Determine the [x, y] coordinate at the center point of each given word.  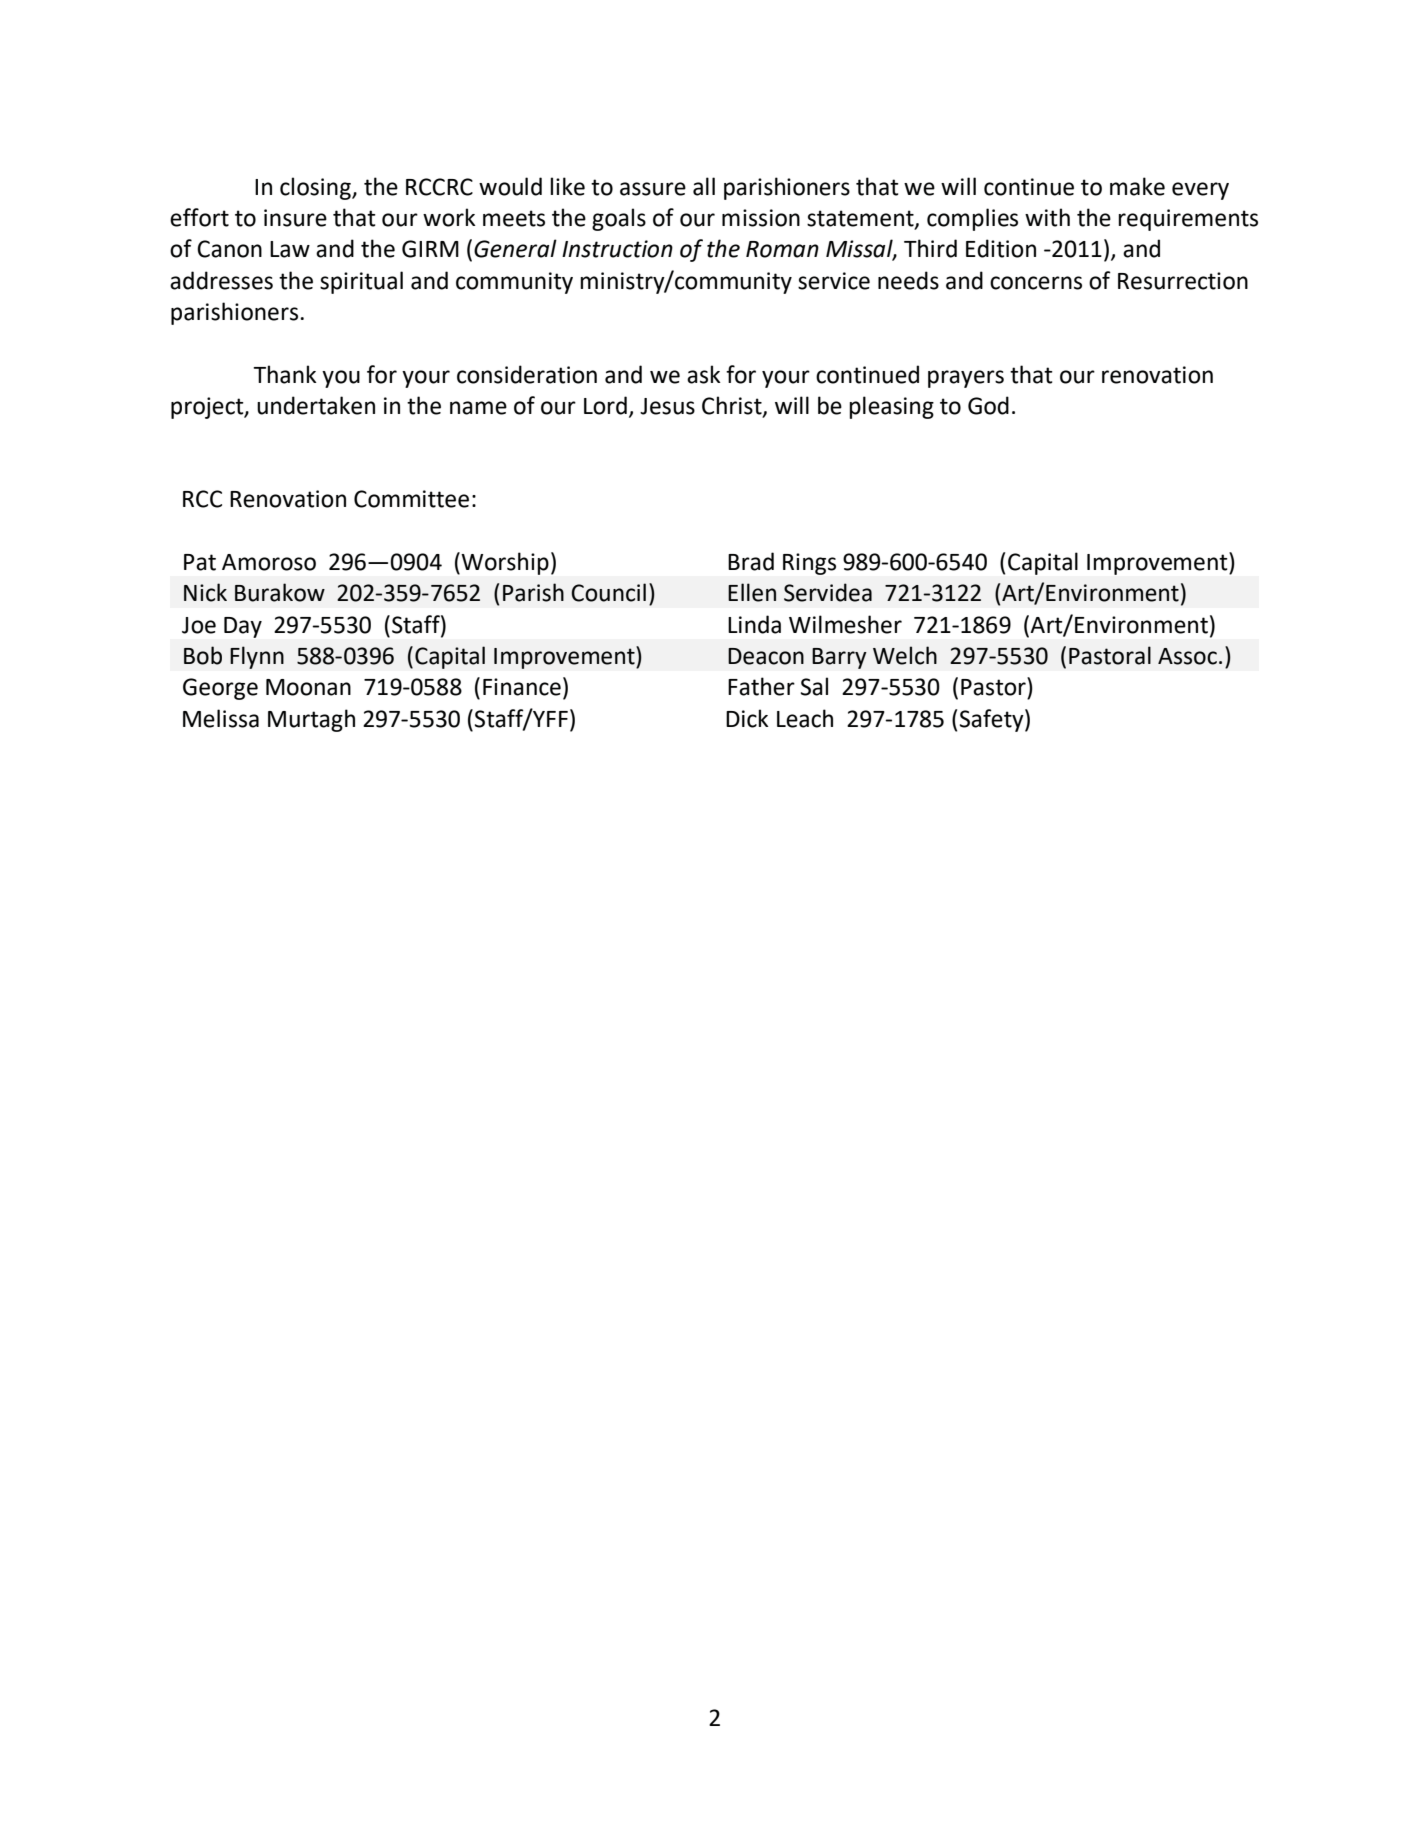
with [1047, 217]
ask [704, 374]
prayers [966, 379]
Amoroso [269, 562]
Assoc [1187, 656]
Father [761, 686]
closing [316, 188]
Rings [809, 564]
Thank [285, 374]
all [704, 186]
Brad [751, 561]
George [220, 689]
